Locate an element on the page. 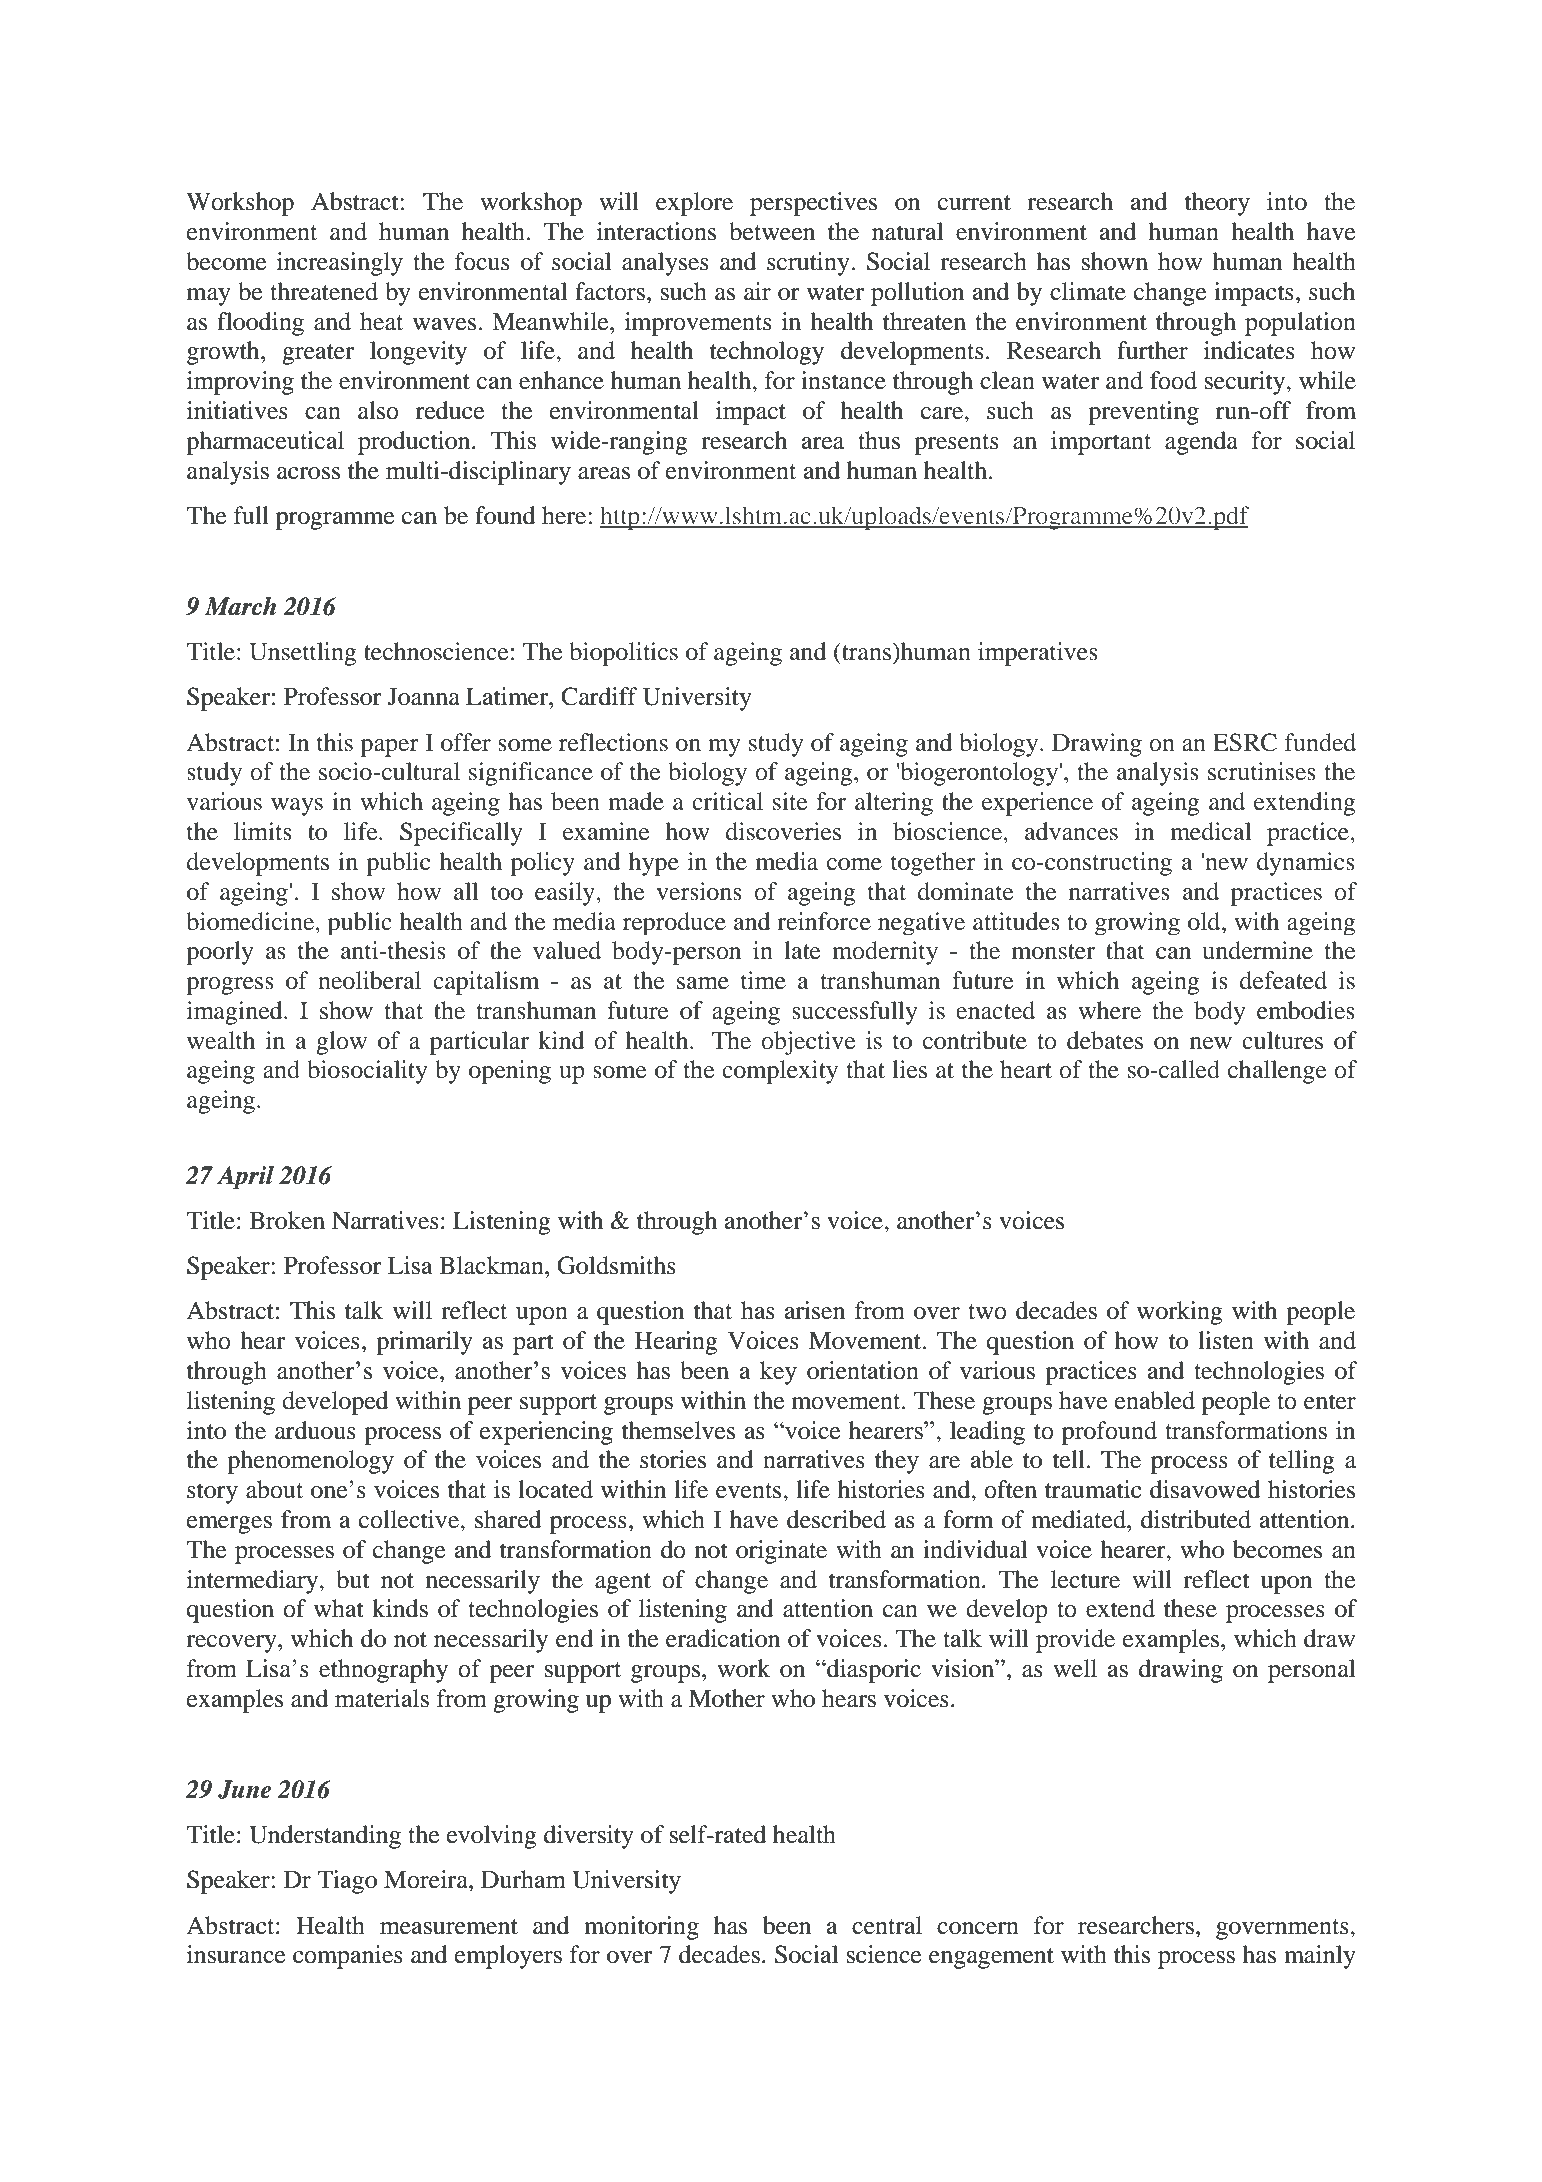 This document has height=2182, width=1542. medical is located at coordinates (1210, 831).
